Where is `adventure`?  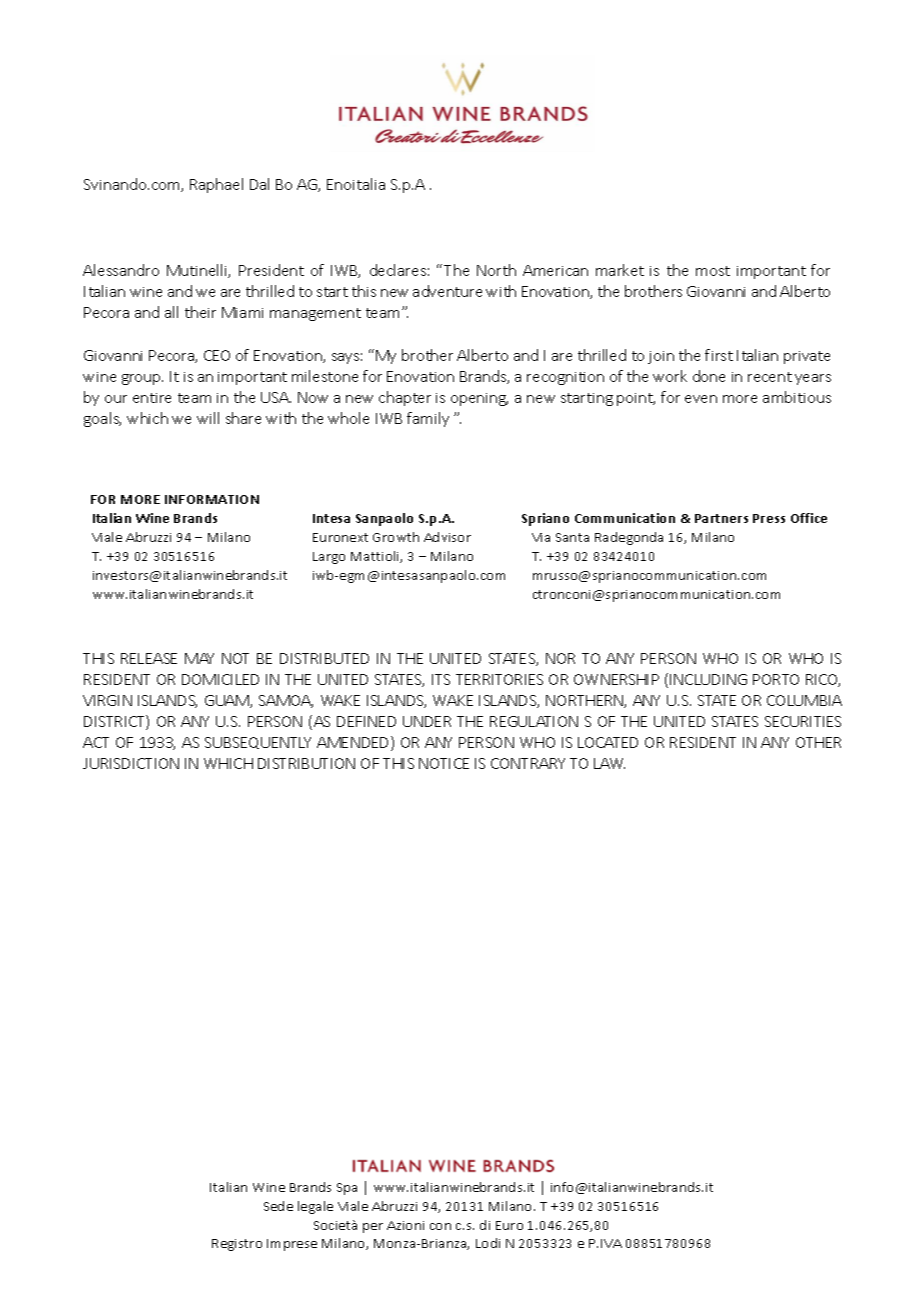
adventure is located at coordinates (447, 291).
